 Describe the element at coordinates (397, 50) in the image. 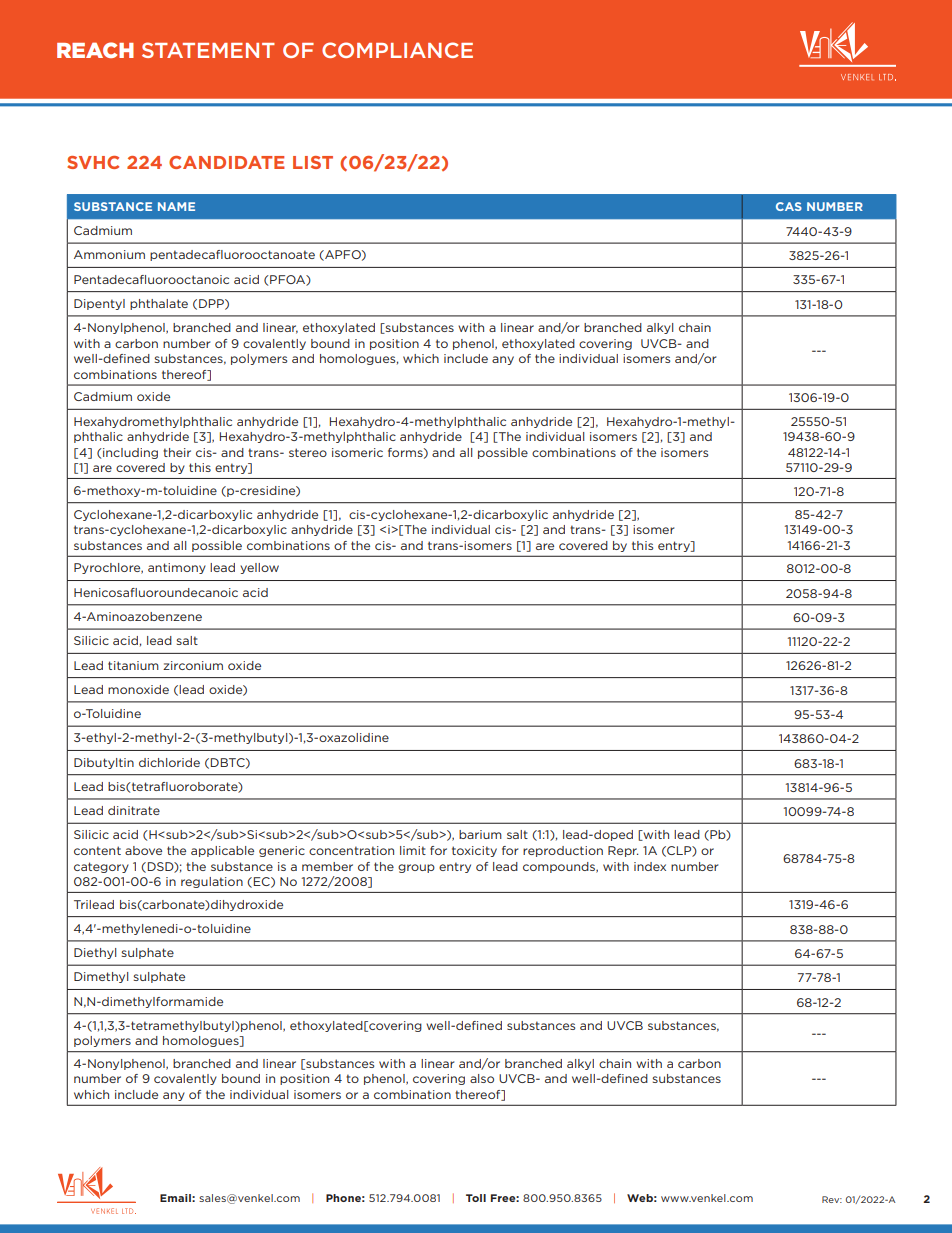

I see `COMPLIANCE` at that location.
